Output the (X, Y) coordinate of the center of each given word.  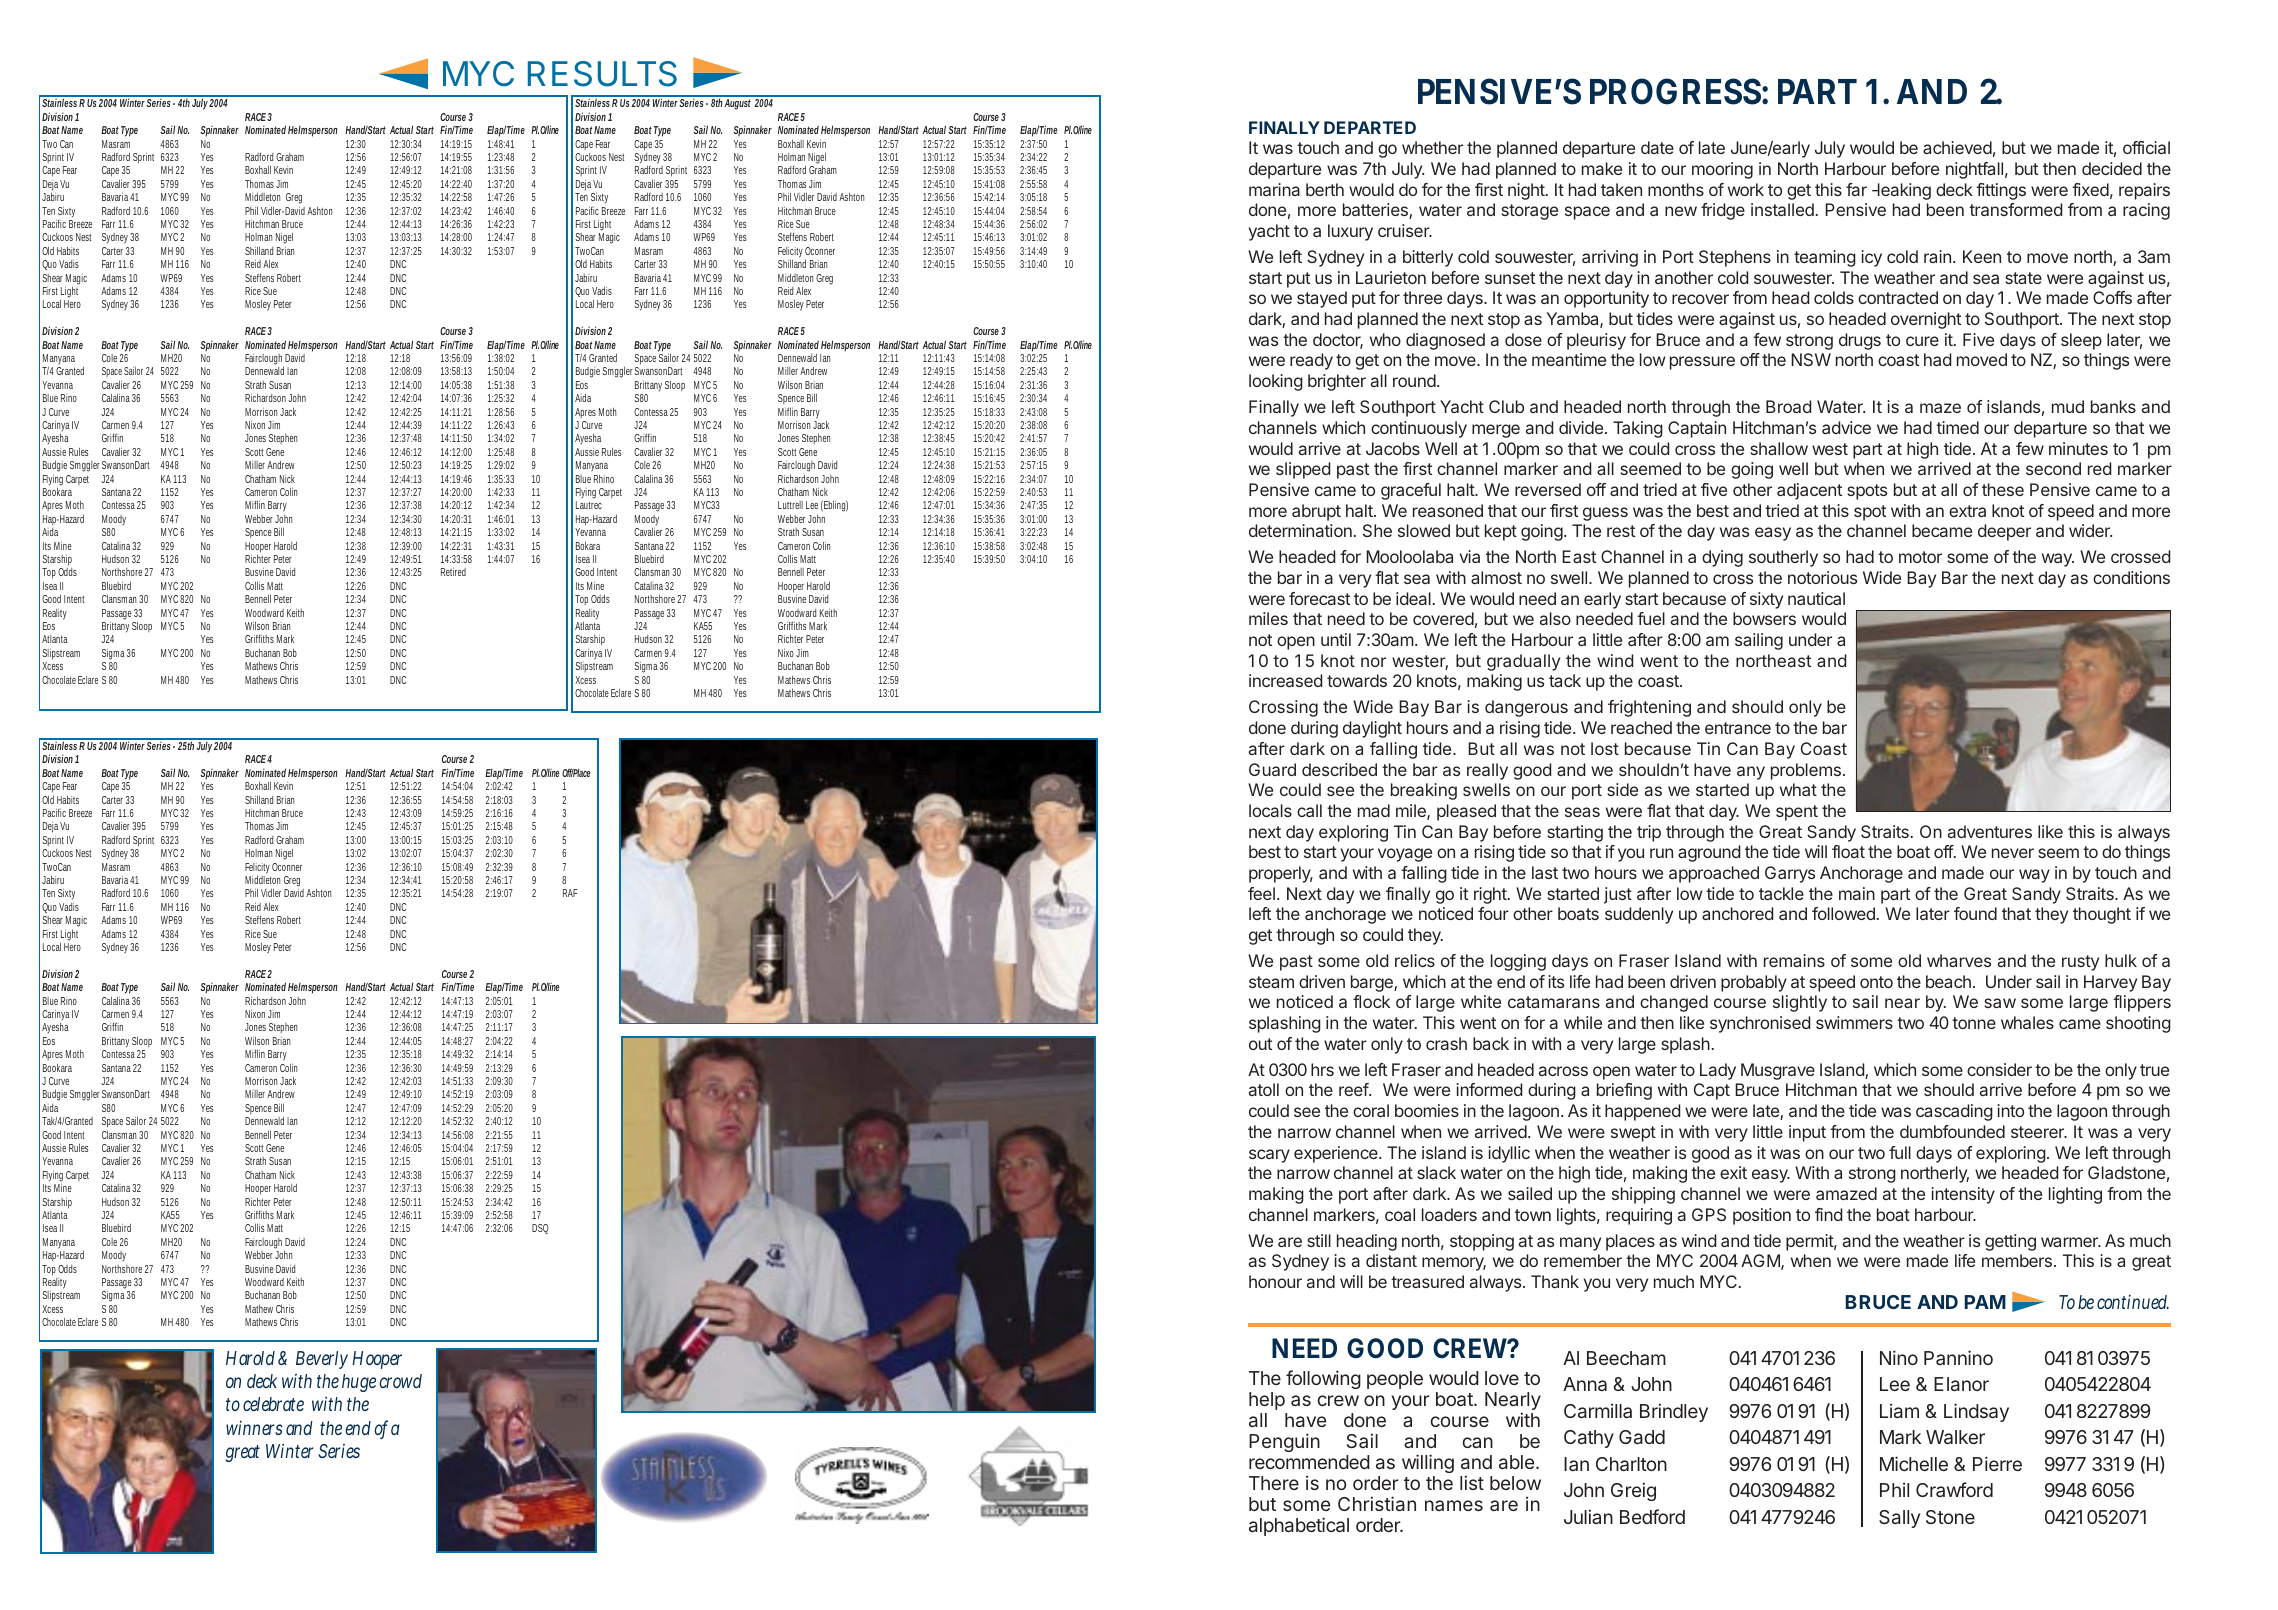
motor (1920, 557)
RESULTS (602, 74)
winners (254, 1428)
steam (1271, 982)
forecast (1319, 598)
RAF (570, 893)
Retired (453, 572)
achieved (1957, 147)
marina (1274, 189)
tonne (1974, 1023)
